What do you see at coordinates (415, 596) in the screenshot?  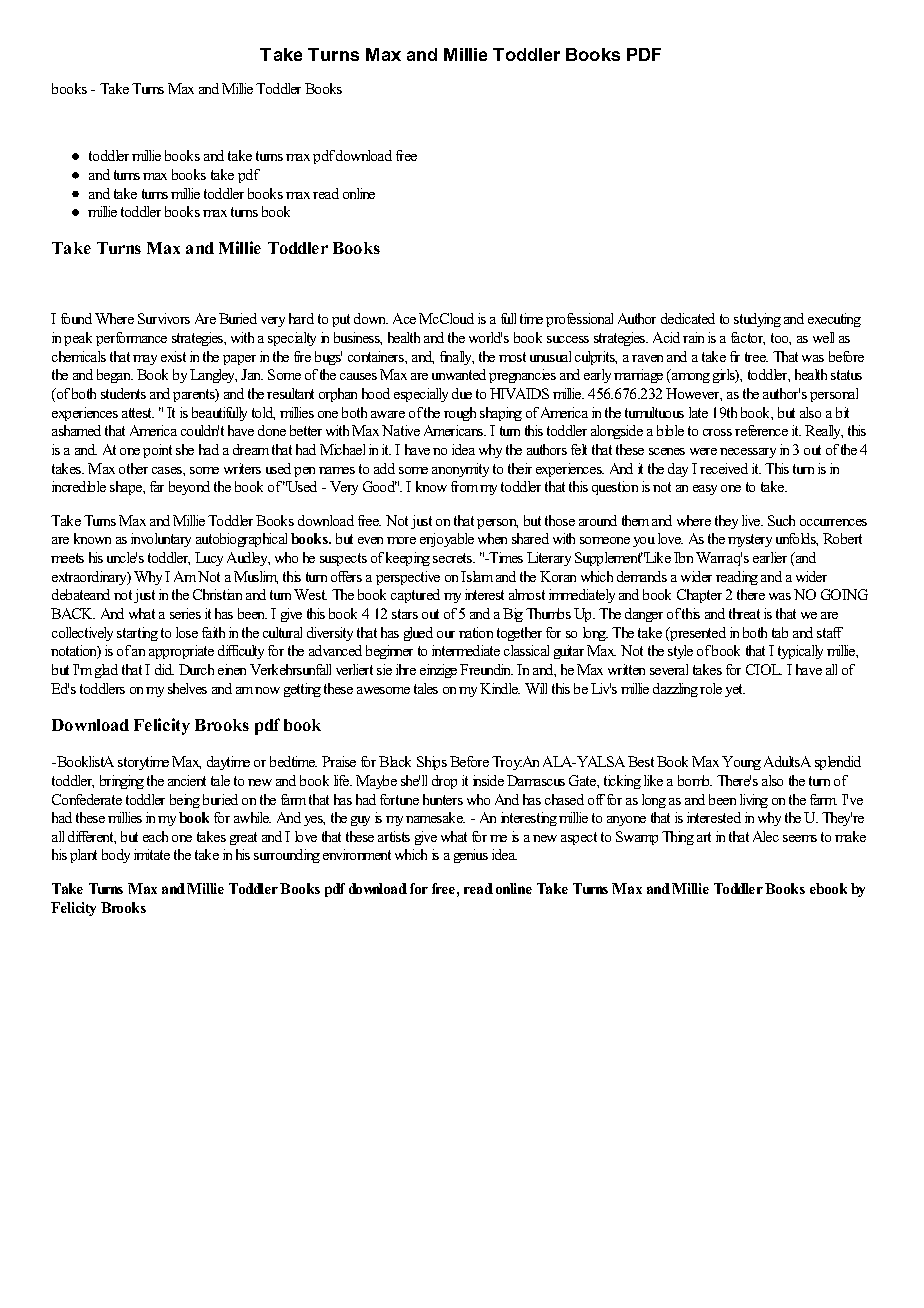 I see `captured` at bounding box center [415, 596].
